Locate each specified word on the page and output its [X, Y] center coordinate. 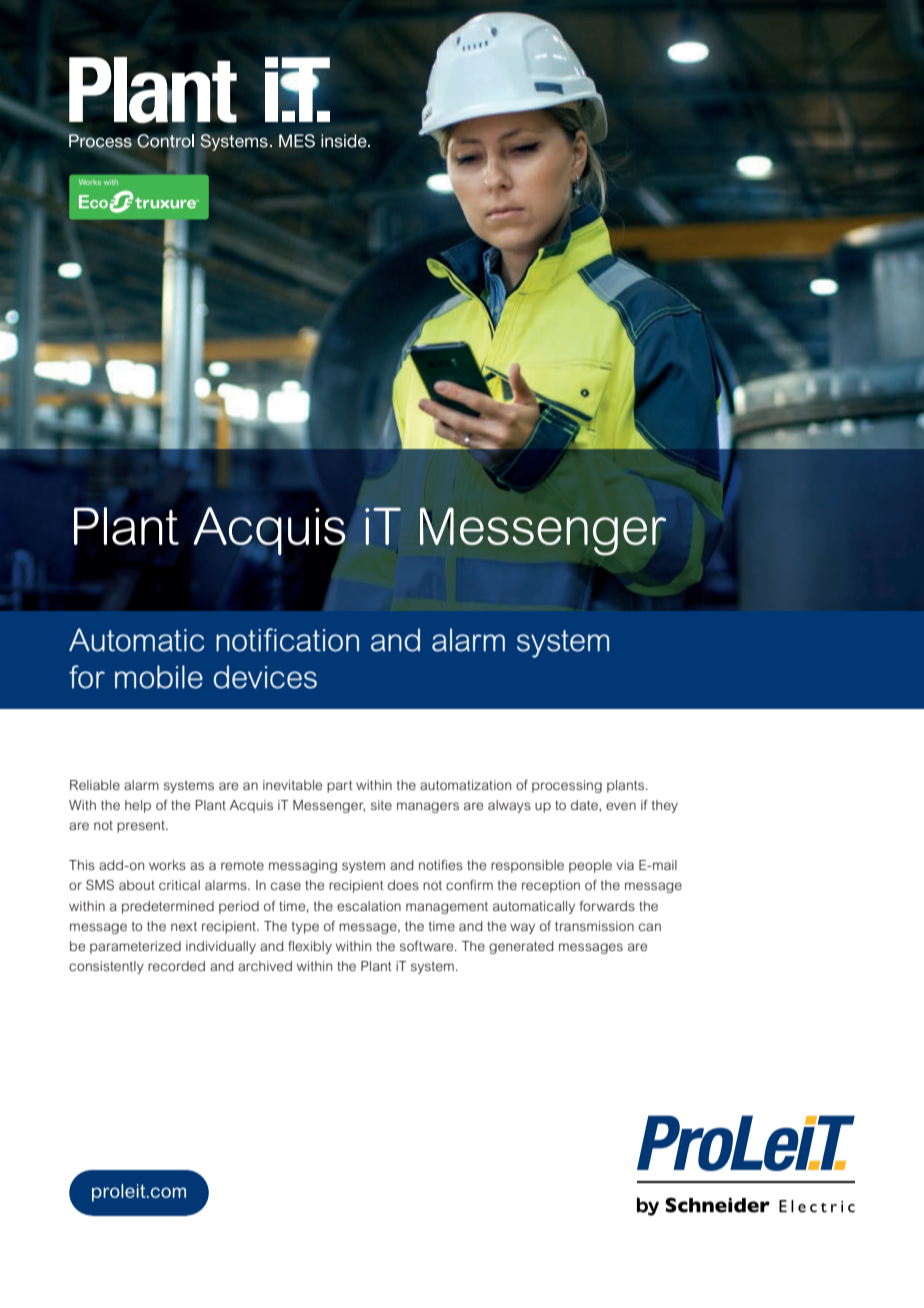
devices [265, 677]
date [585, 806]
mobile [159, 677]
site [381, 805]
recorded [176, 966]
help [138, 806]
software [428, 946]
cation [319, 640]
